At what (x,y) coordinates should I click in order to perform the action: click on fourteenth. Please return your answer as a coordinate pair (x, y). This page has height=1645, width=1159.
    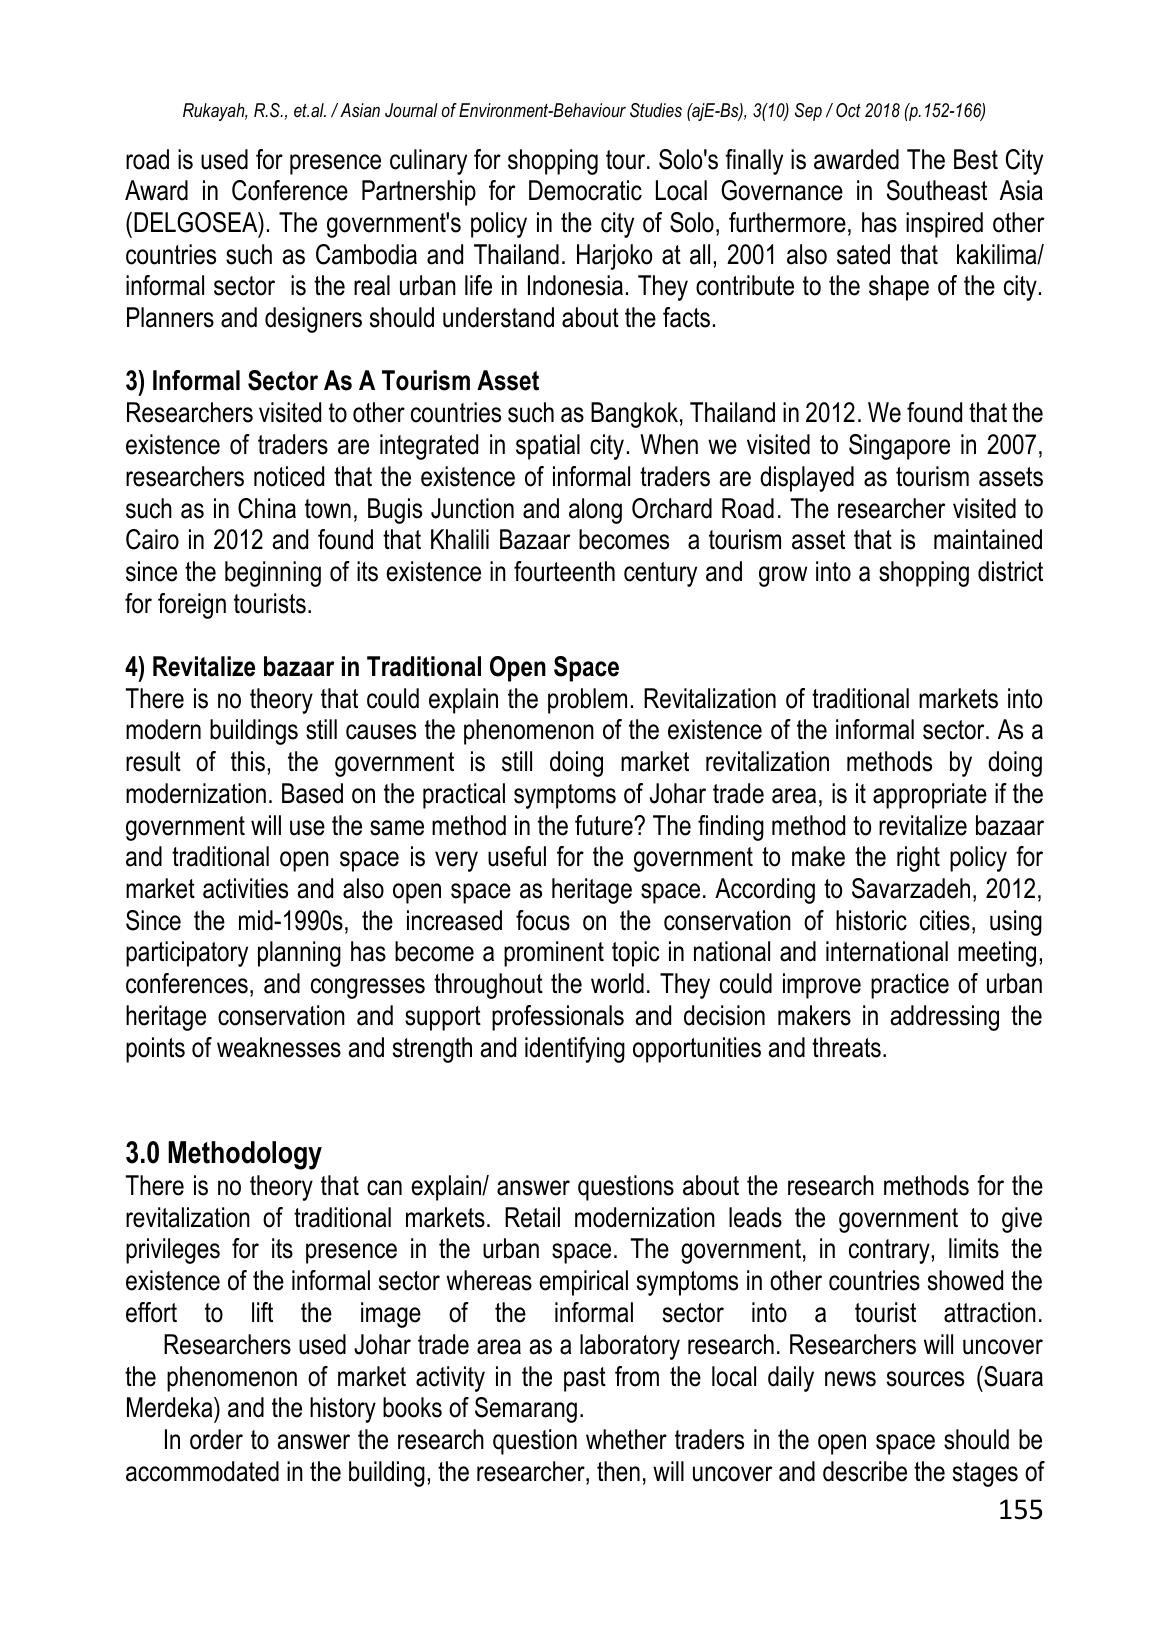
    Looking at the image, I should click on (564, 571).
